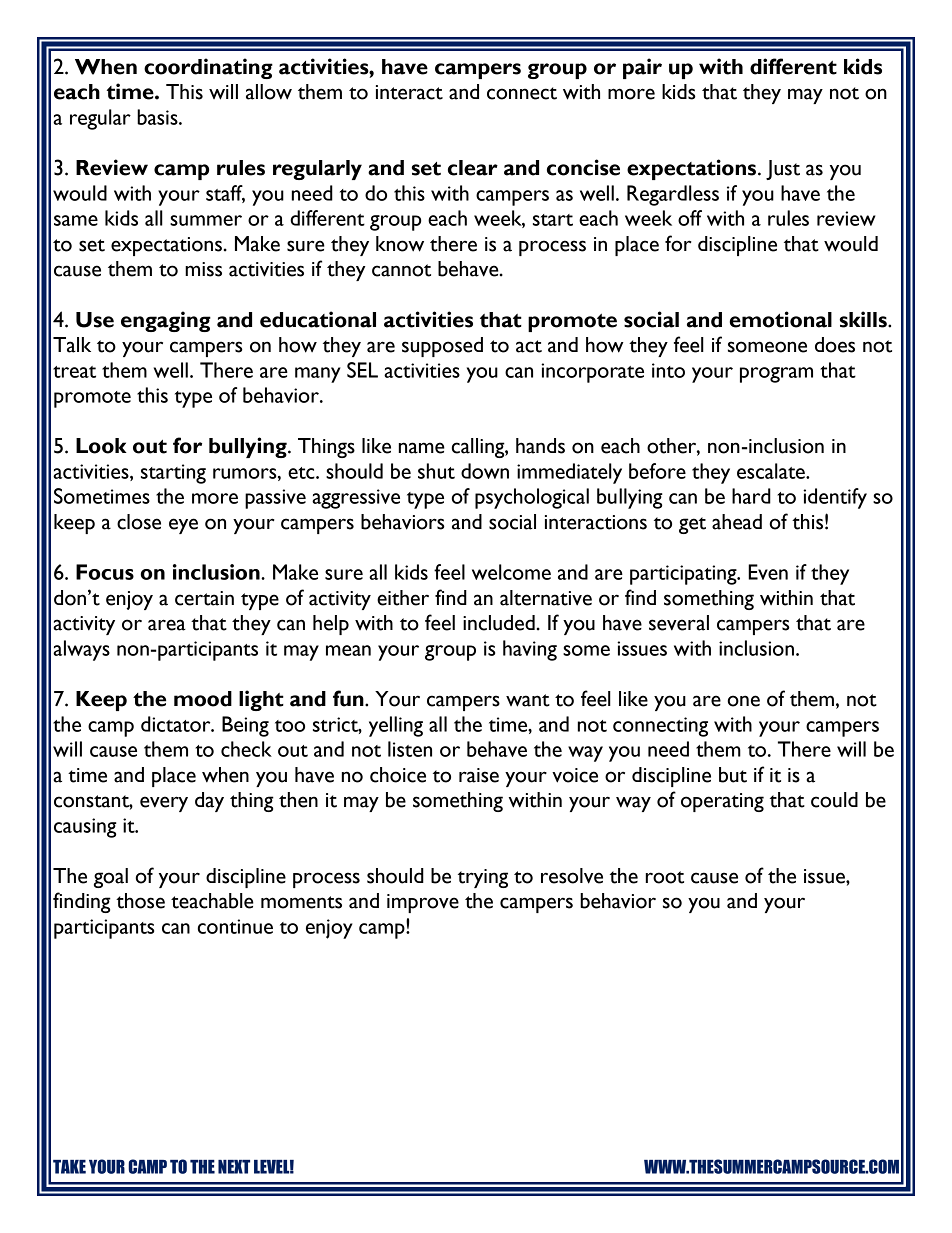 This page has height=1233, width=952. What do you see at coordinates (167, 625) in the page?
I see `area` at bounding box center [167, 625].
